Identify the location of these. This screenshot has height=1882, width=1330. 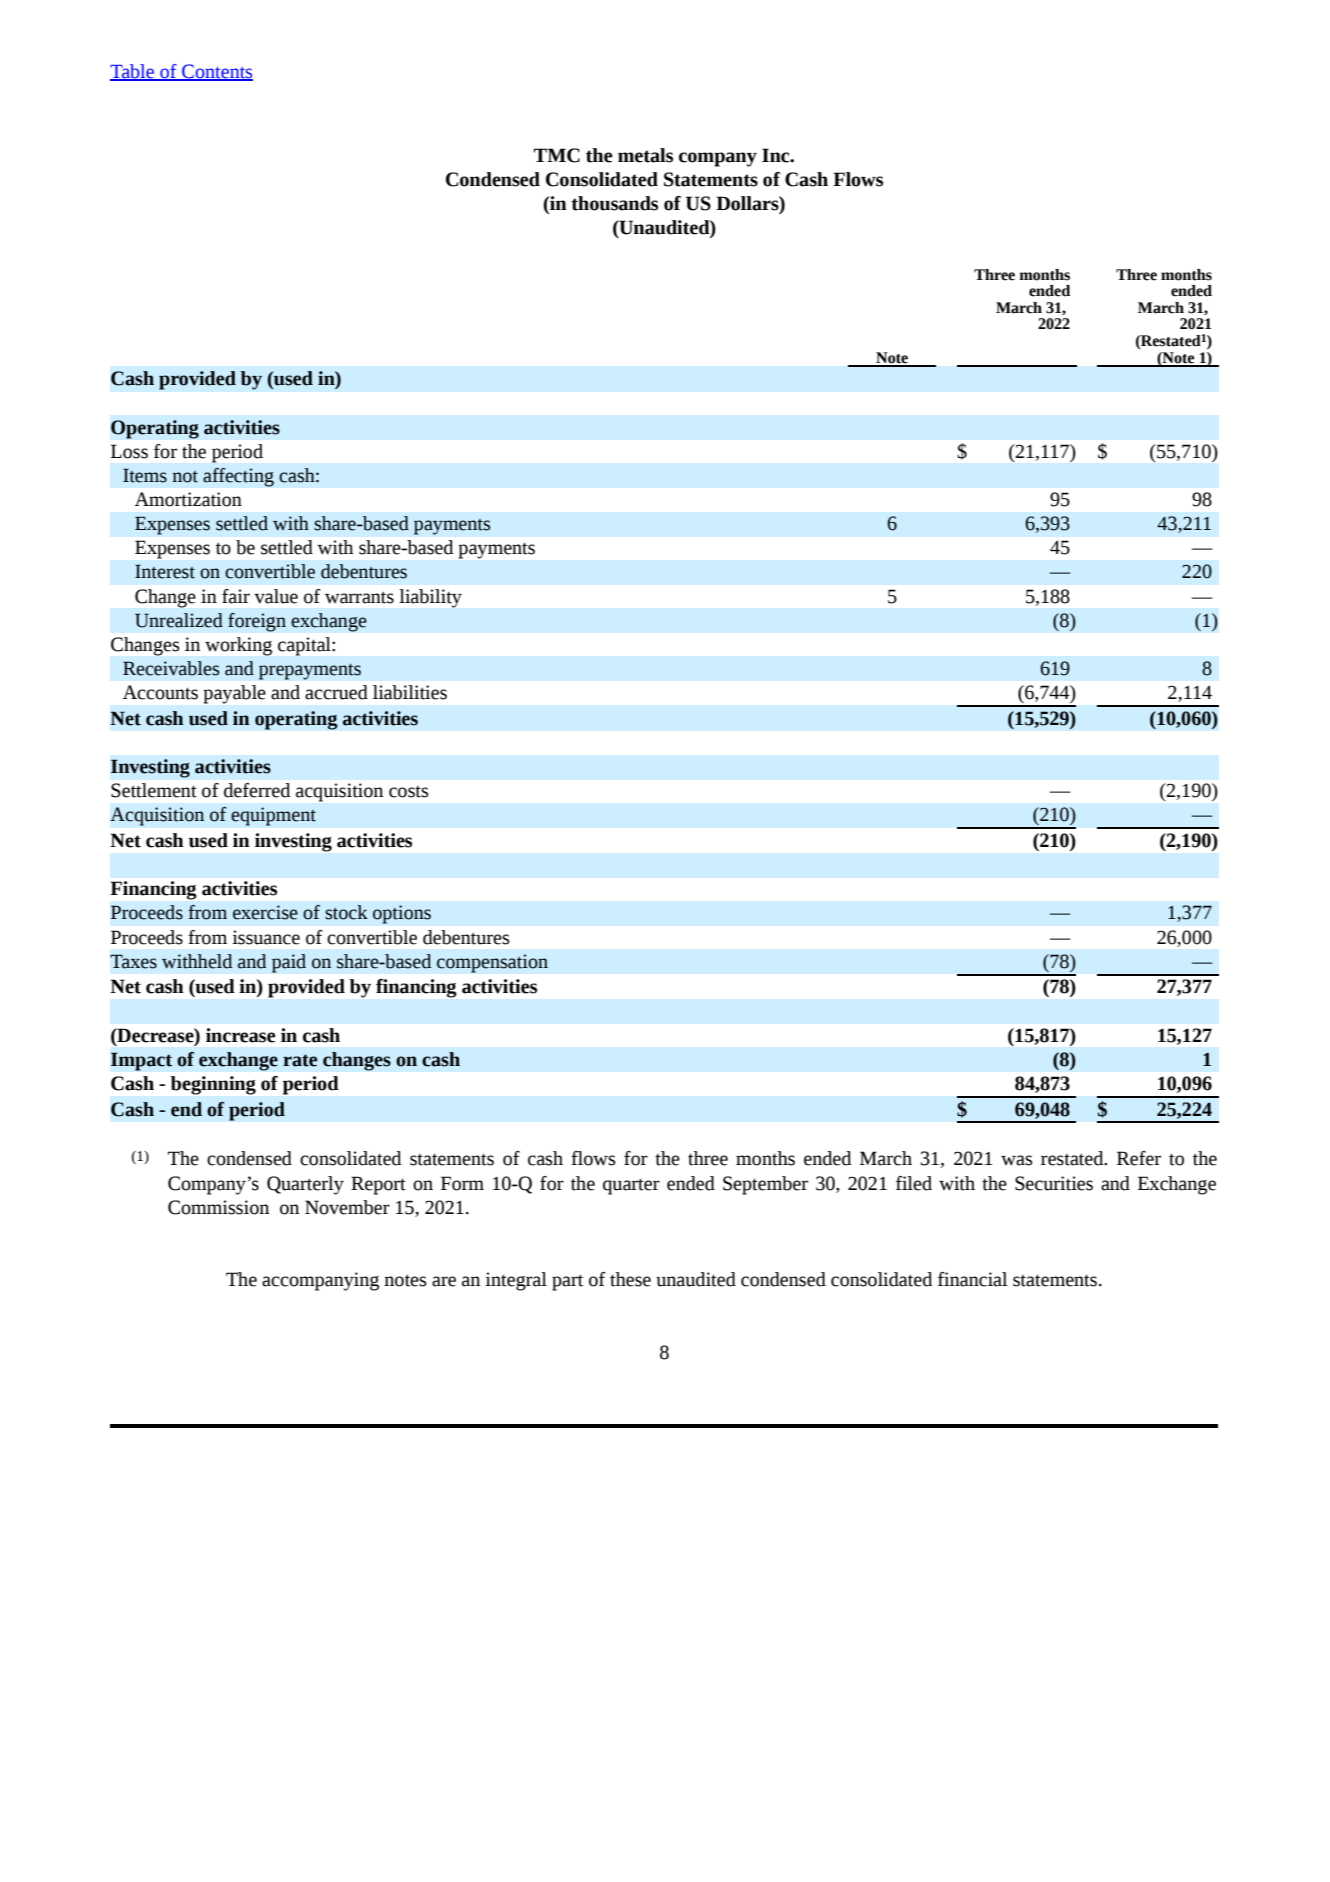
(630, 1279).
